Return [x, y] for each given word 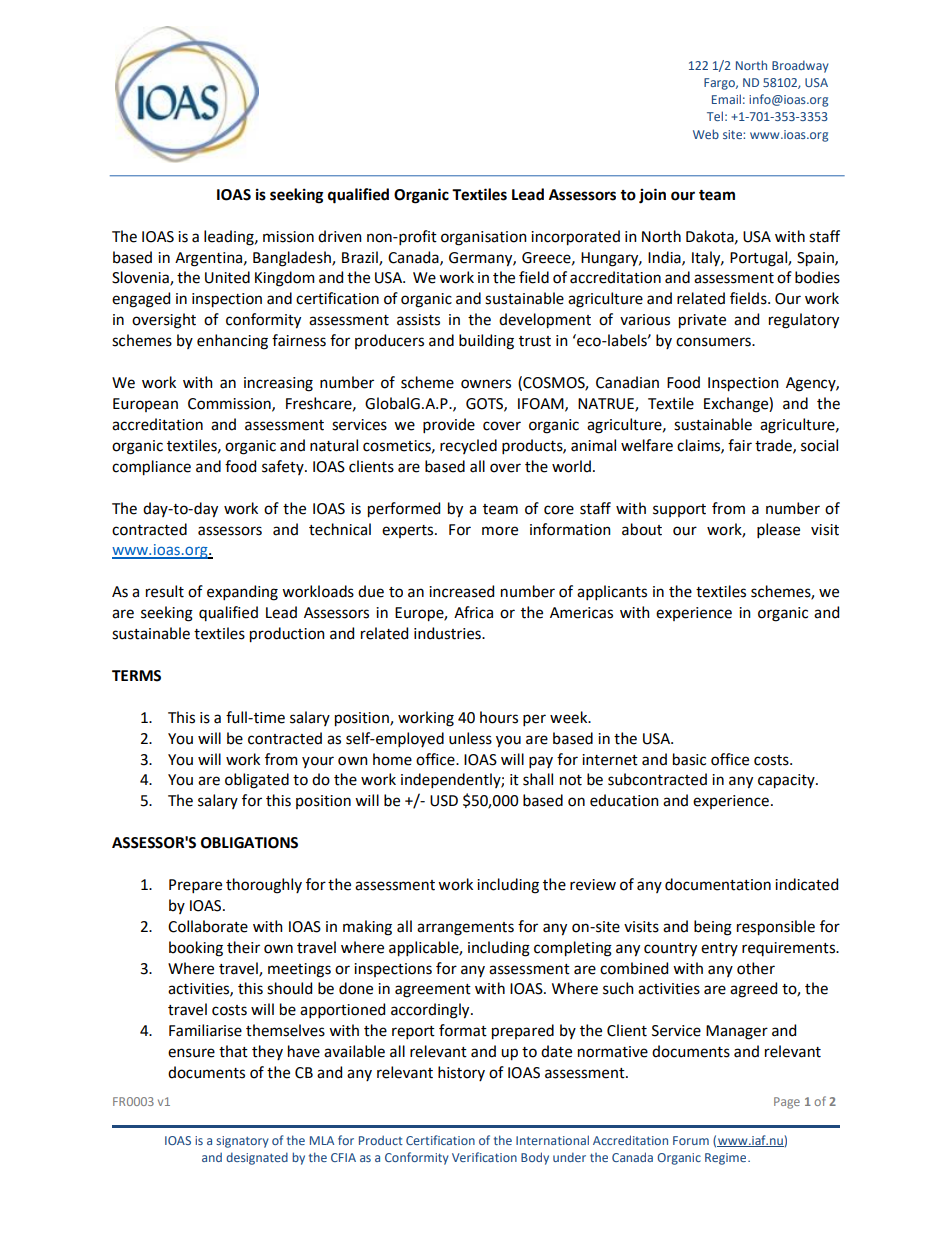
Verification [484, 1157]
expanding [242, 593]
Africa [473, 612]
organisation [484, 238]
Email [726, 99]
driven [340, 236]
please [778, 530]
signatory [242, 1142]
